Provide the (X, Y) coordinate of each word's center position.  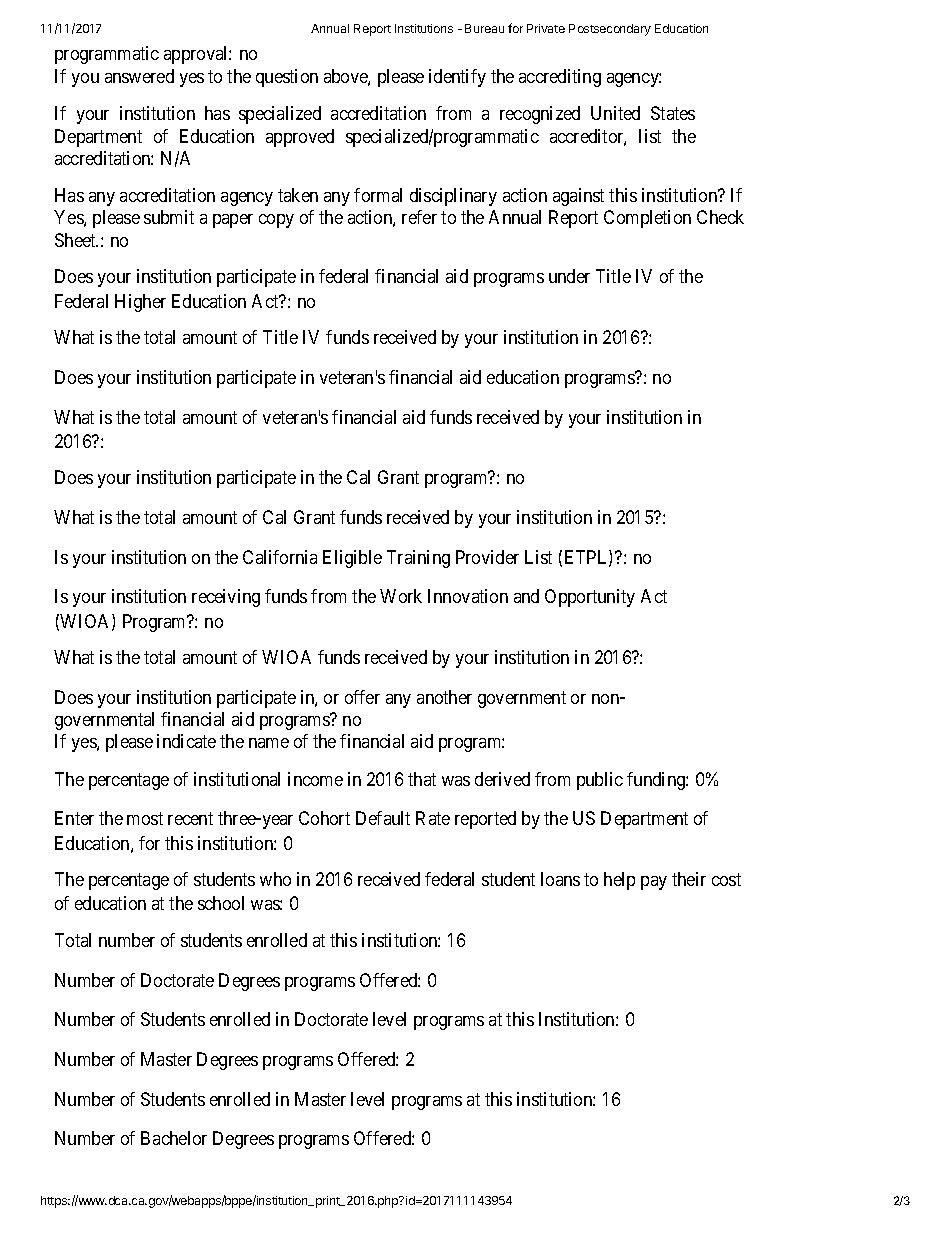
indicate (186, 741)
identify (457, 78)
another (444, 697)
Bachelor (174, 1138)
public (600, 781)
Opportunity (590, 598)
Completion (647, 219)
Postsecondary (610, 30)
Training (418, 559)
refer (419, 217)
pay (654, 883)
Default (383, 818)
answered (139, 76)
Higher (140, 303)
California (280, 557)
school (221, 903)
